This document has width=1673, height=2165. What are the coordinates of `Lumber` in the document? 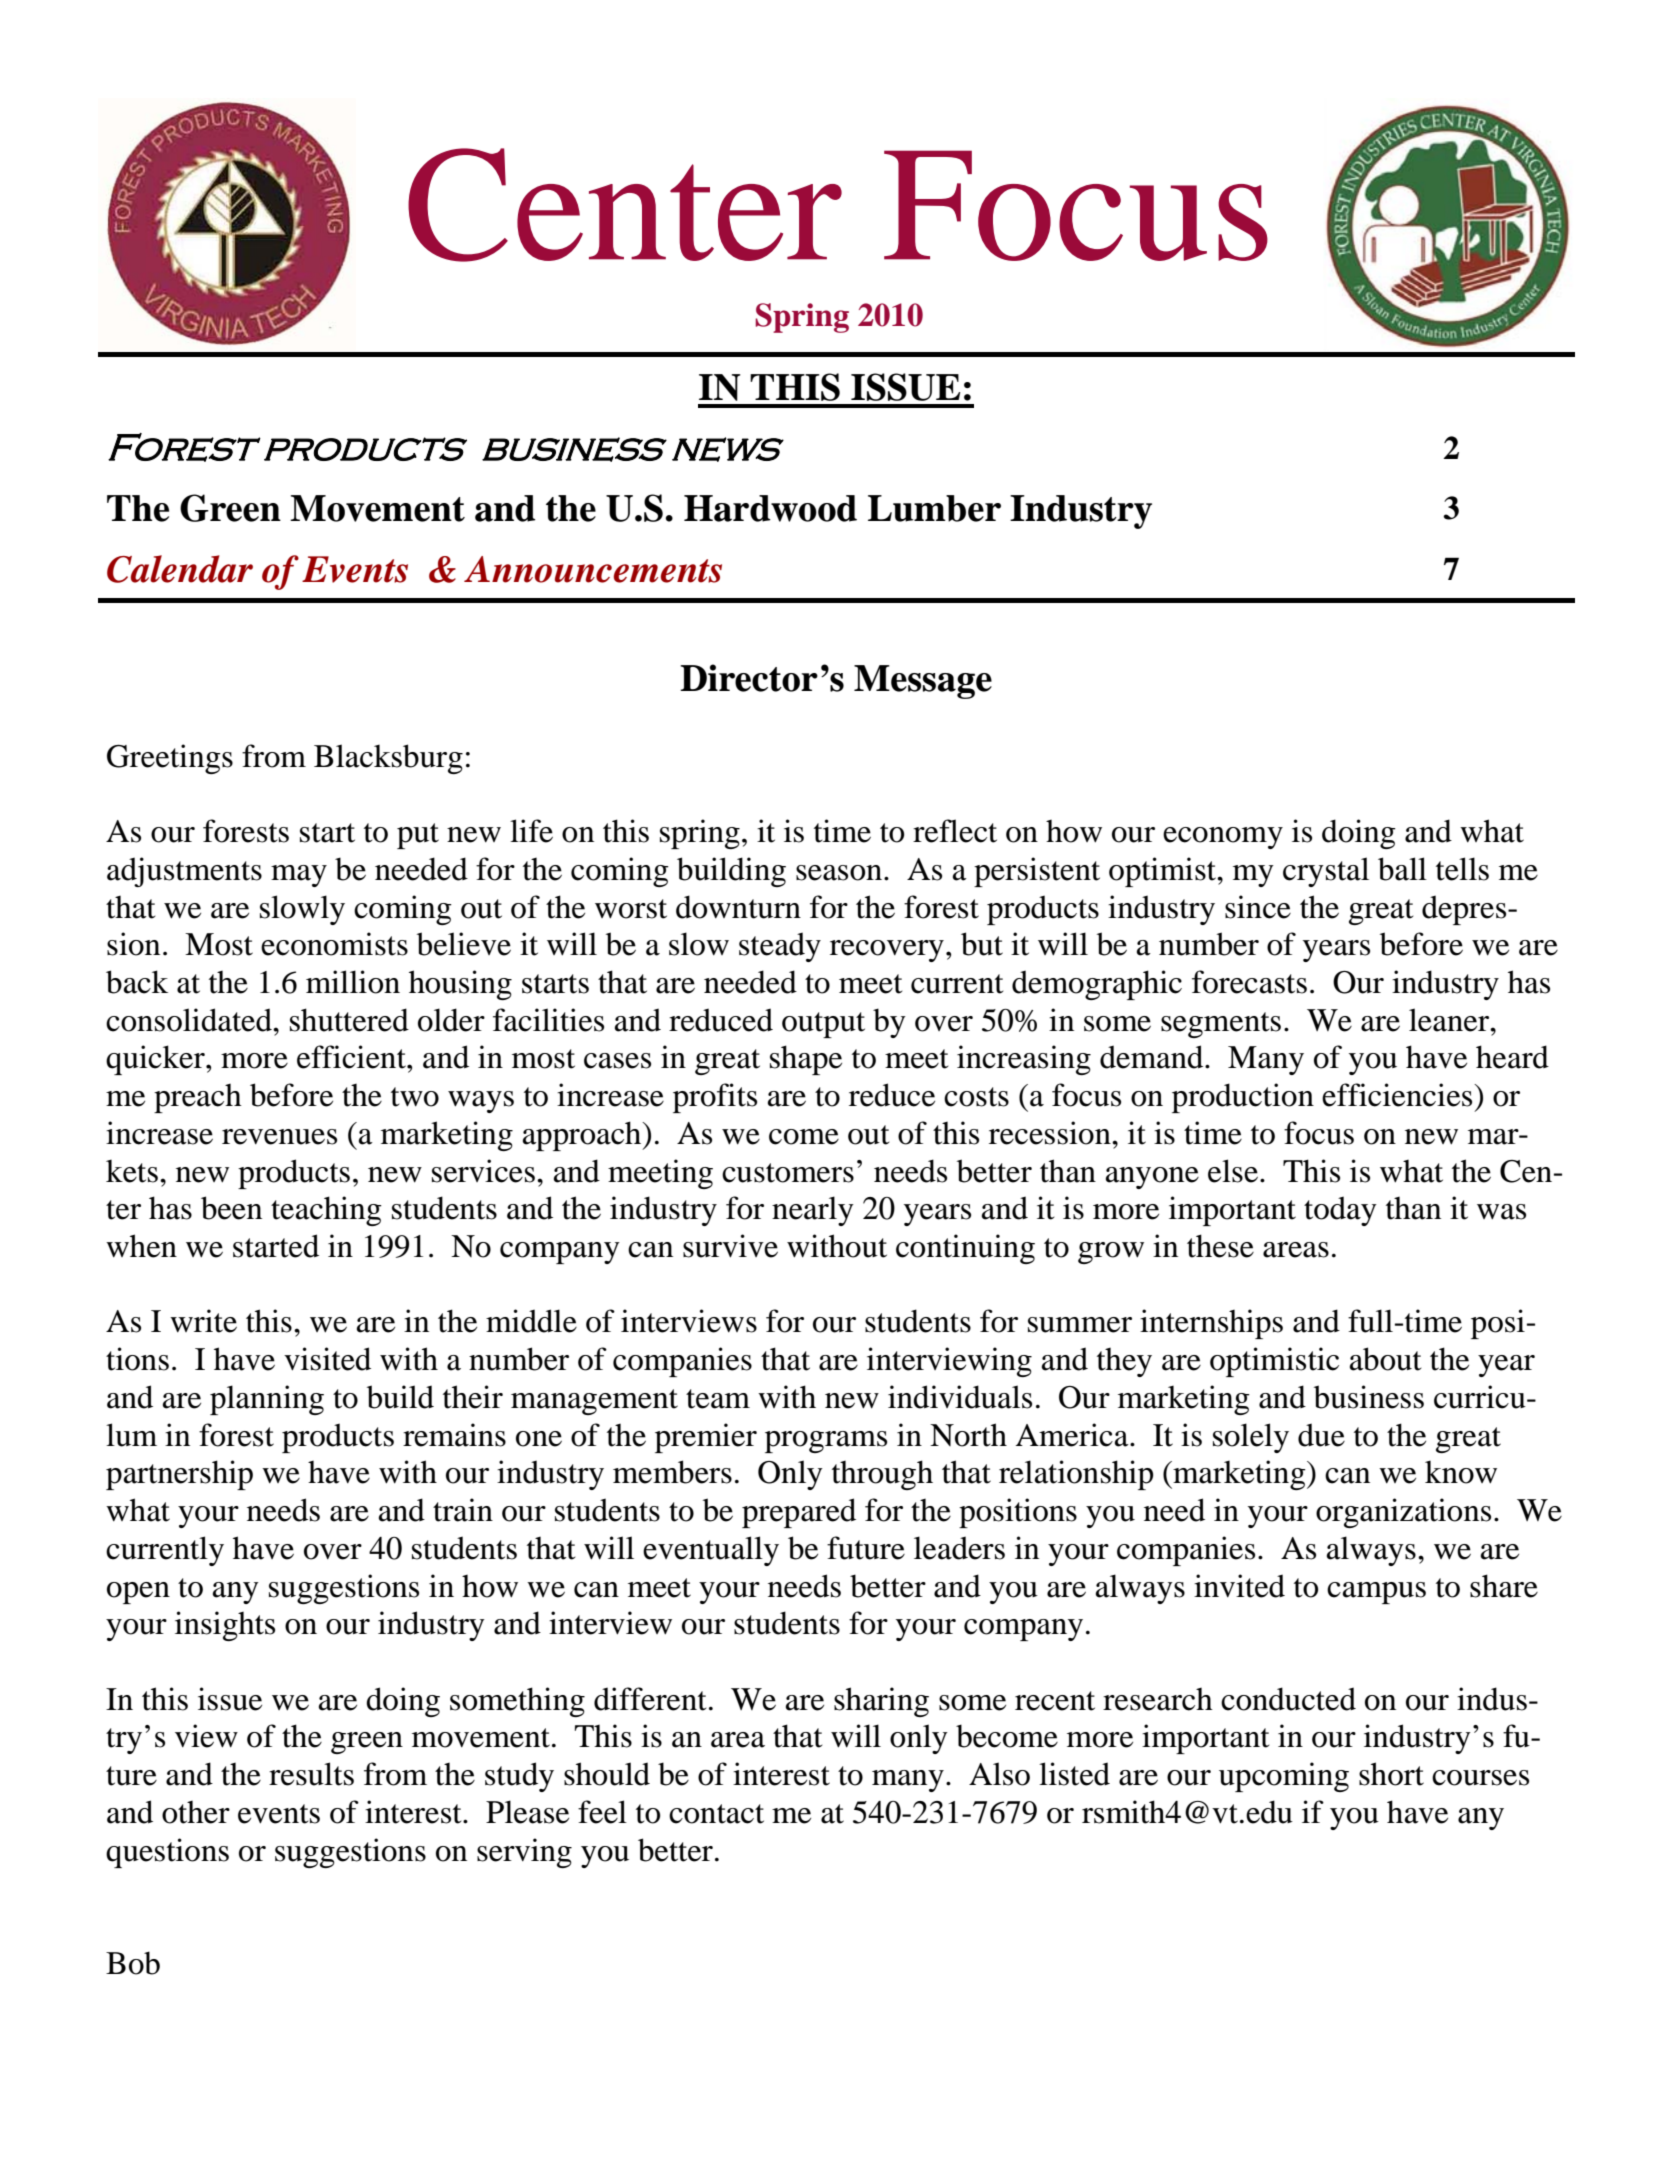 It's located at (934, 508).
